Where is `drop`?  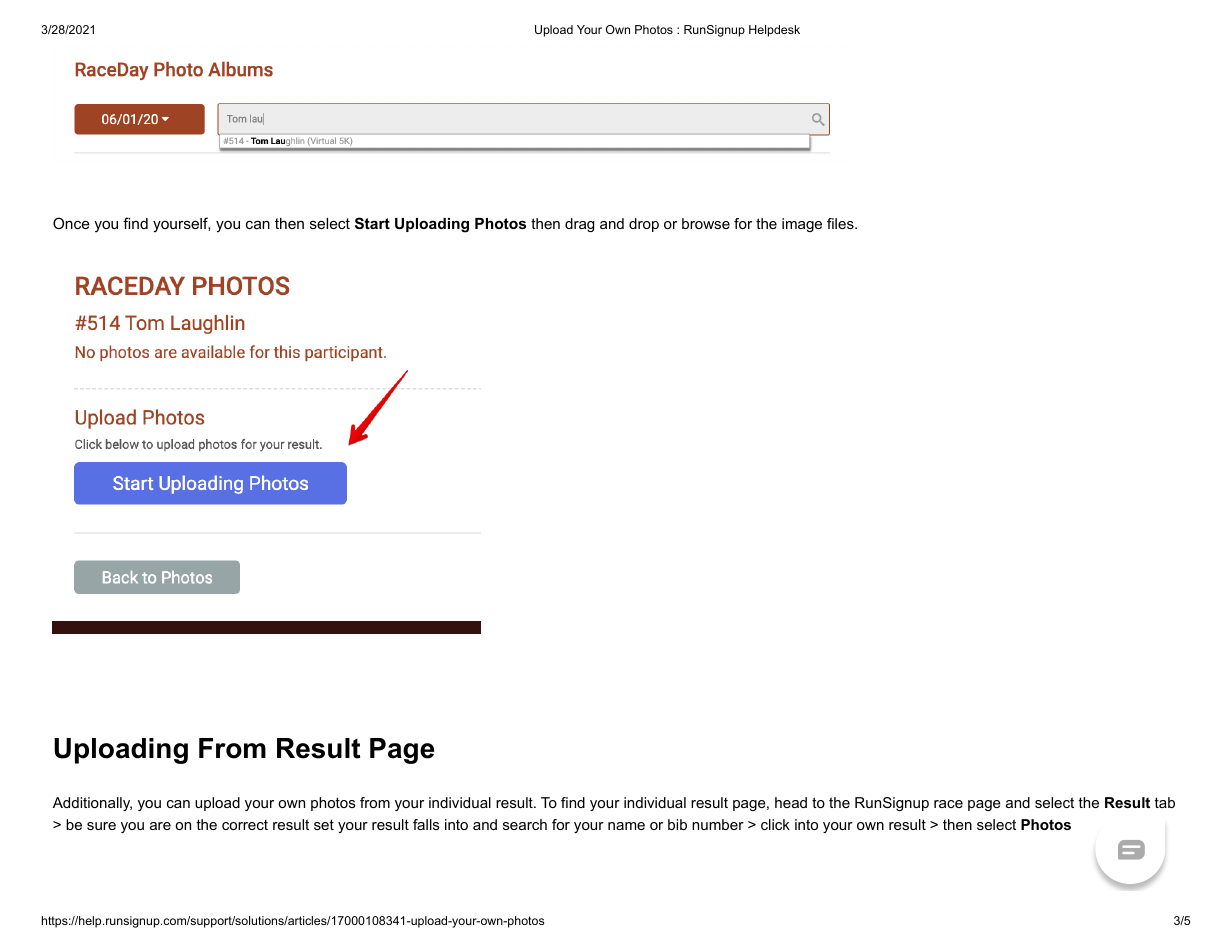 drop is located at coordinates (644, 225).
